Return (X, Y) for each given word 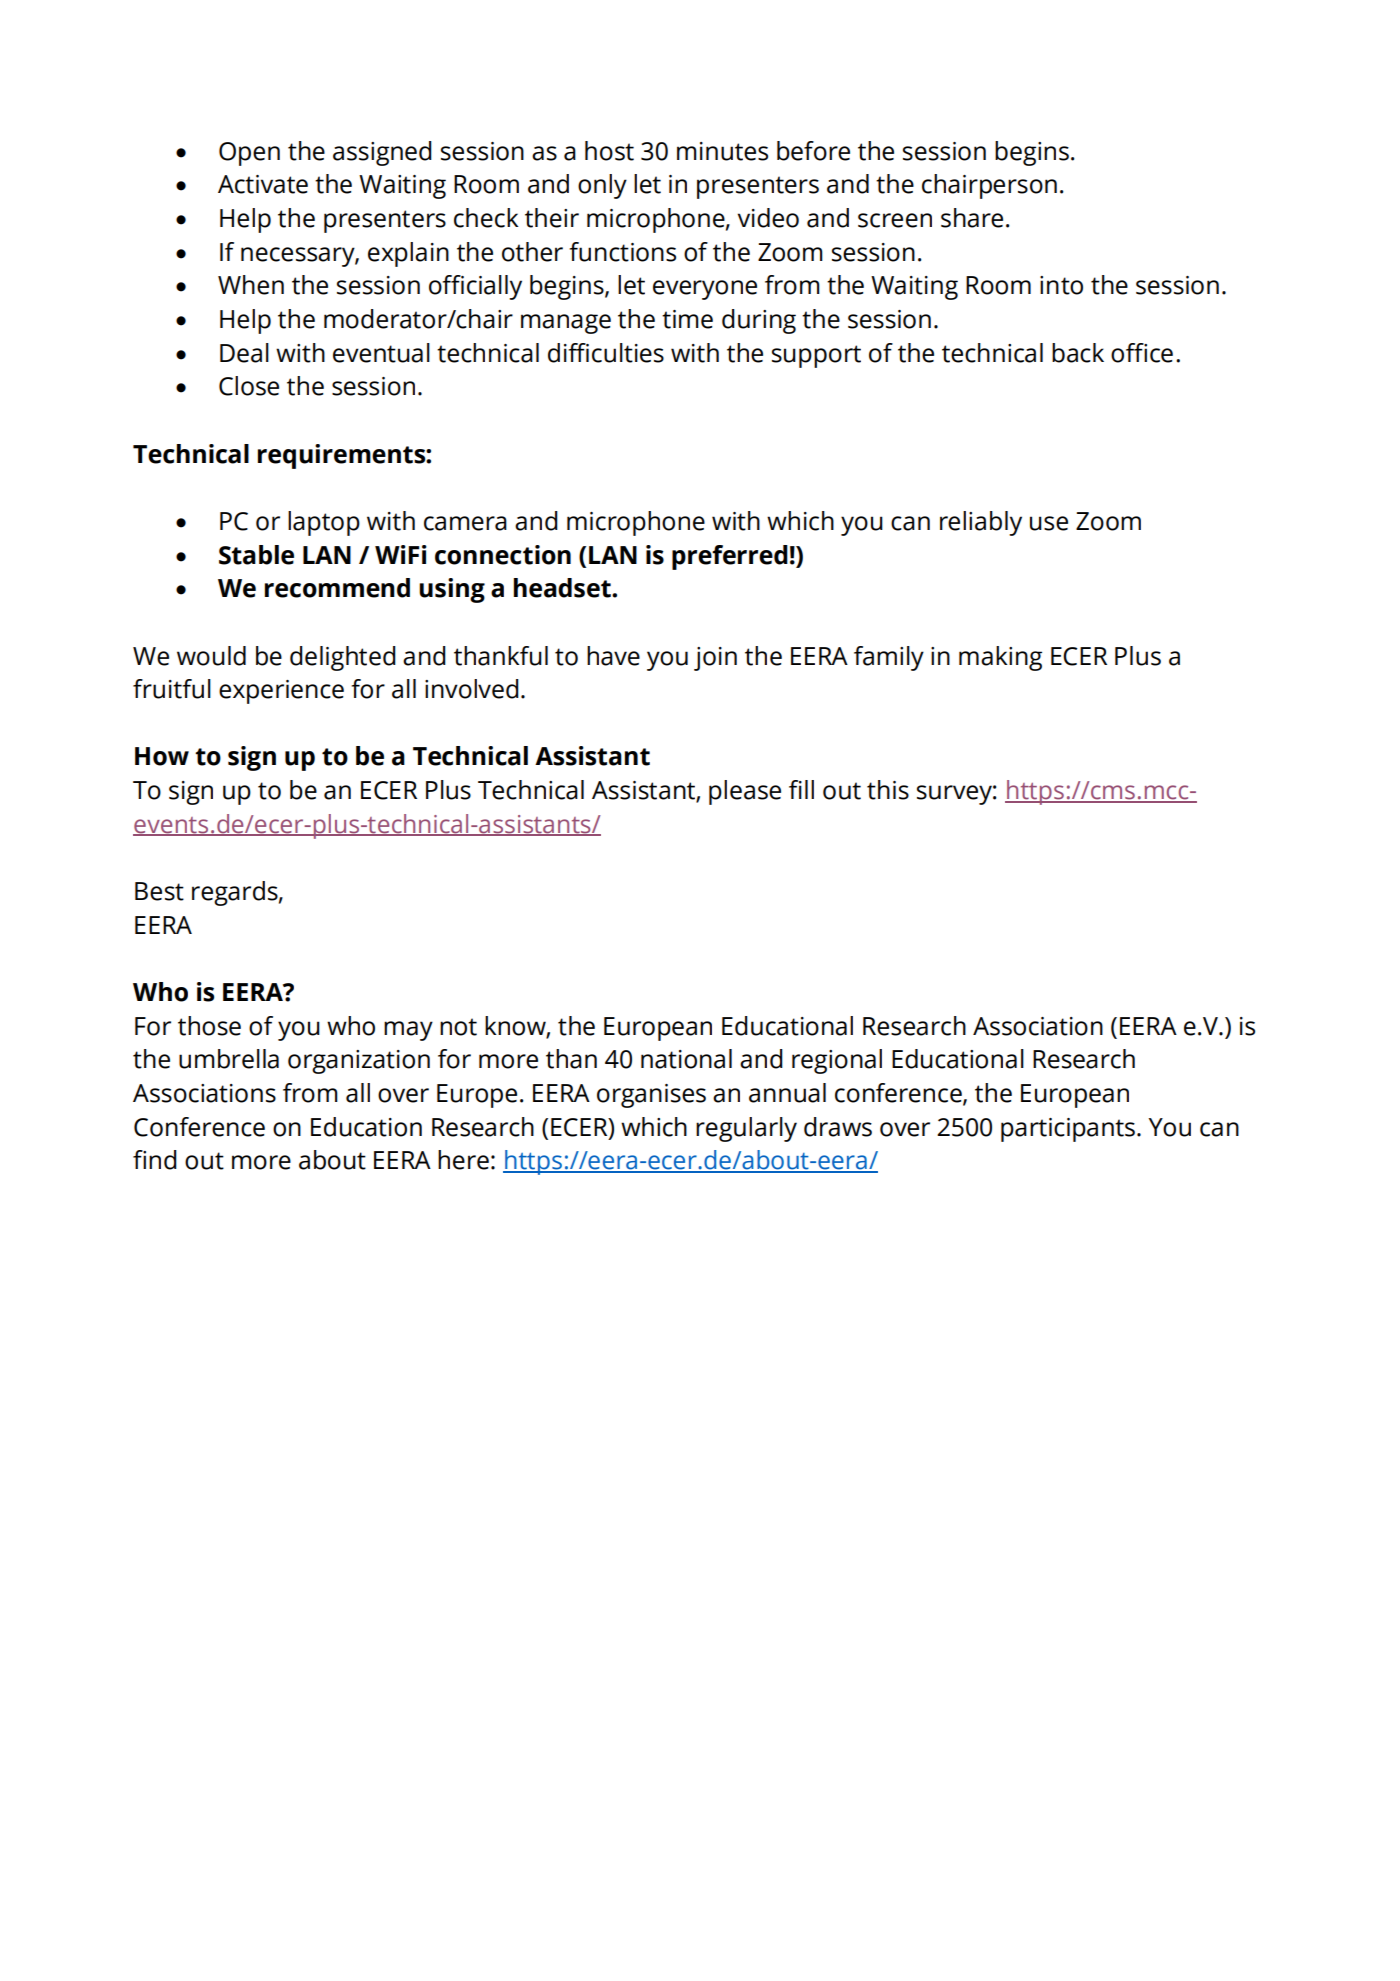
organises (651, 1096)
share (972, 218)
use (1049, 523)
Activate (263, 184)
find (155, 1160)
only (602, 186)
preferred (730, 557)
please (745, 792)
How (162, 756)
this (888, 790)
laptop (324, 523)
